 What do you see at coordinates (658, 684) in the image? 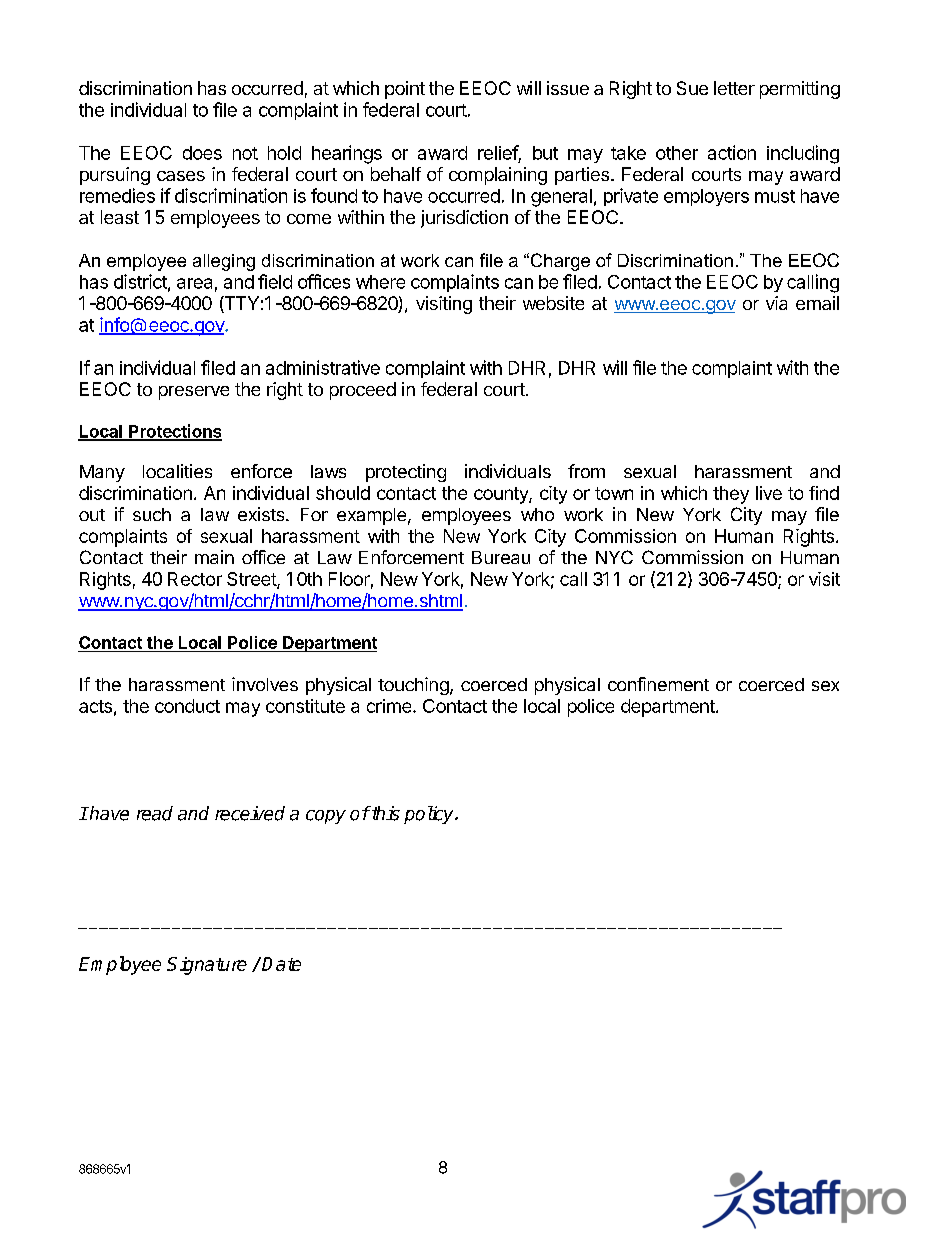
I see `confinement` at bounding box center [658, 684].
